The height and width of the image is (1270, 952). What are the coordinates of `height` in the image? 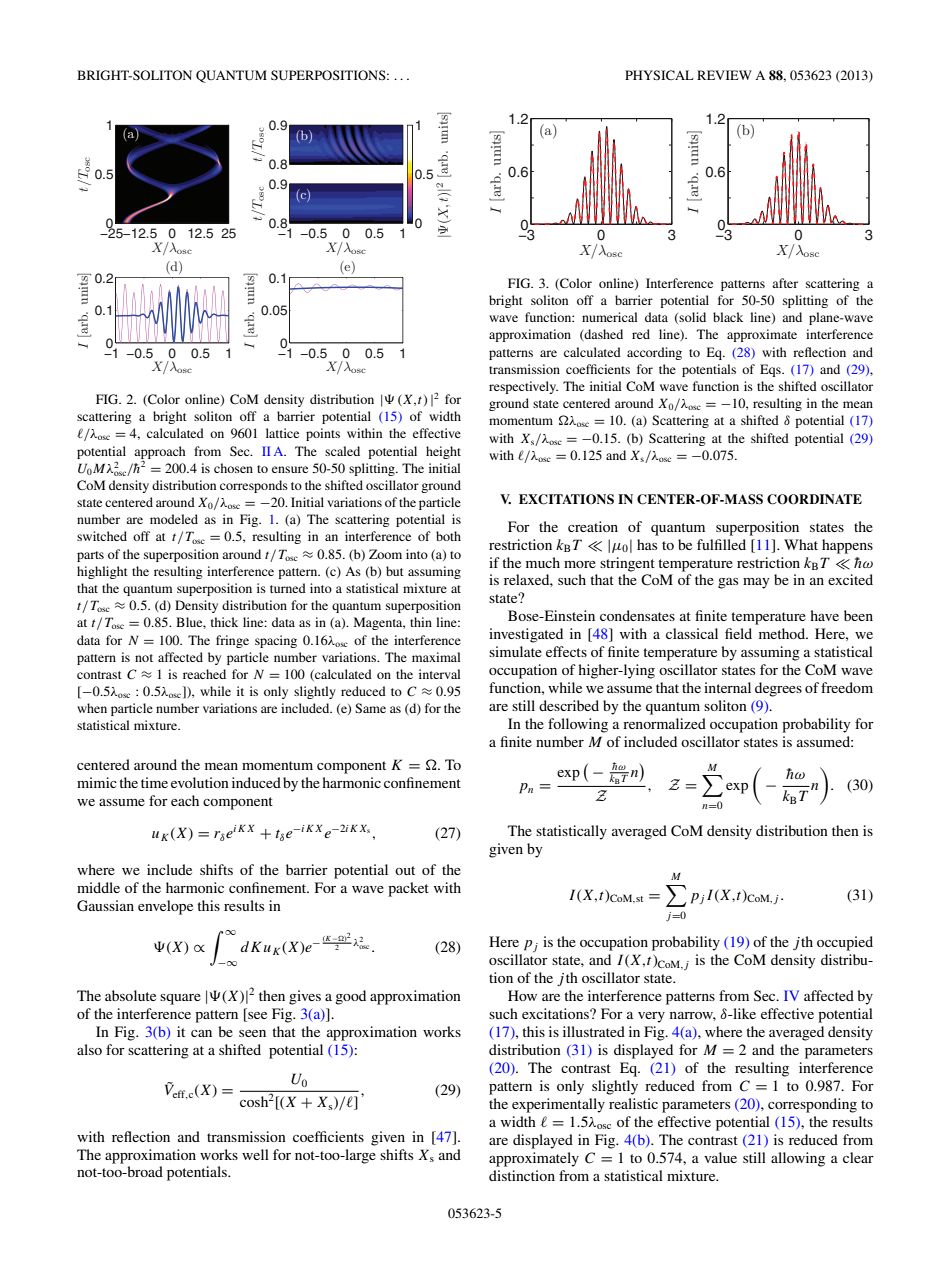 It's located at (443, 452).
